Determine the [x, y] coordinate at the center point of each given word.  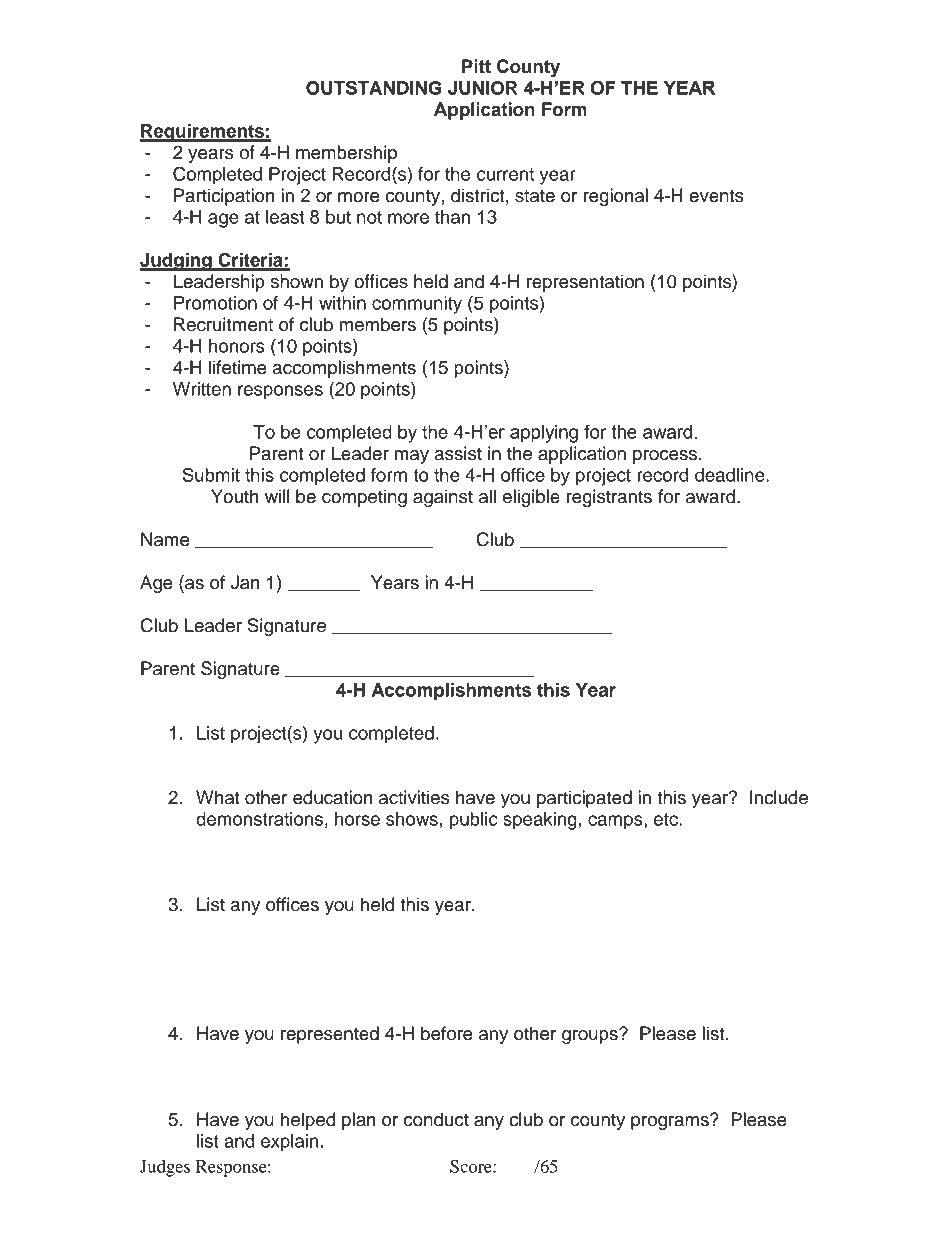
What [218, 797]
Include [779, 797]
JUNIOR [482, 88]
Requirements [203, 133]
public [474, 821]
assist [458, 453]
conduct [436, 1119]
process [666, 457]
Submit [211, 474]
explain [289, 1143]
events [716, 196]
